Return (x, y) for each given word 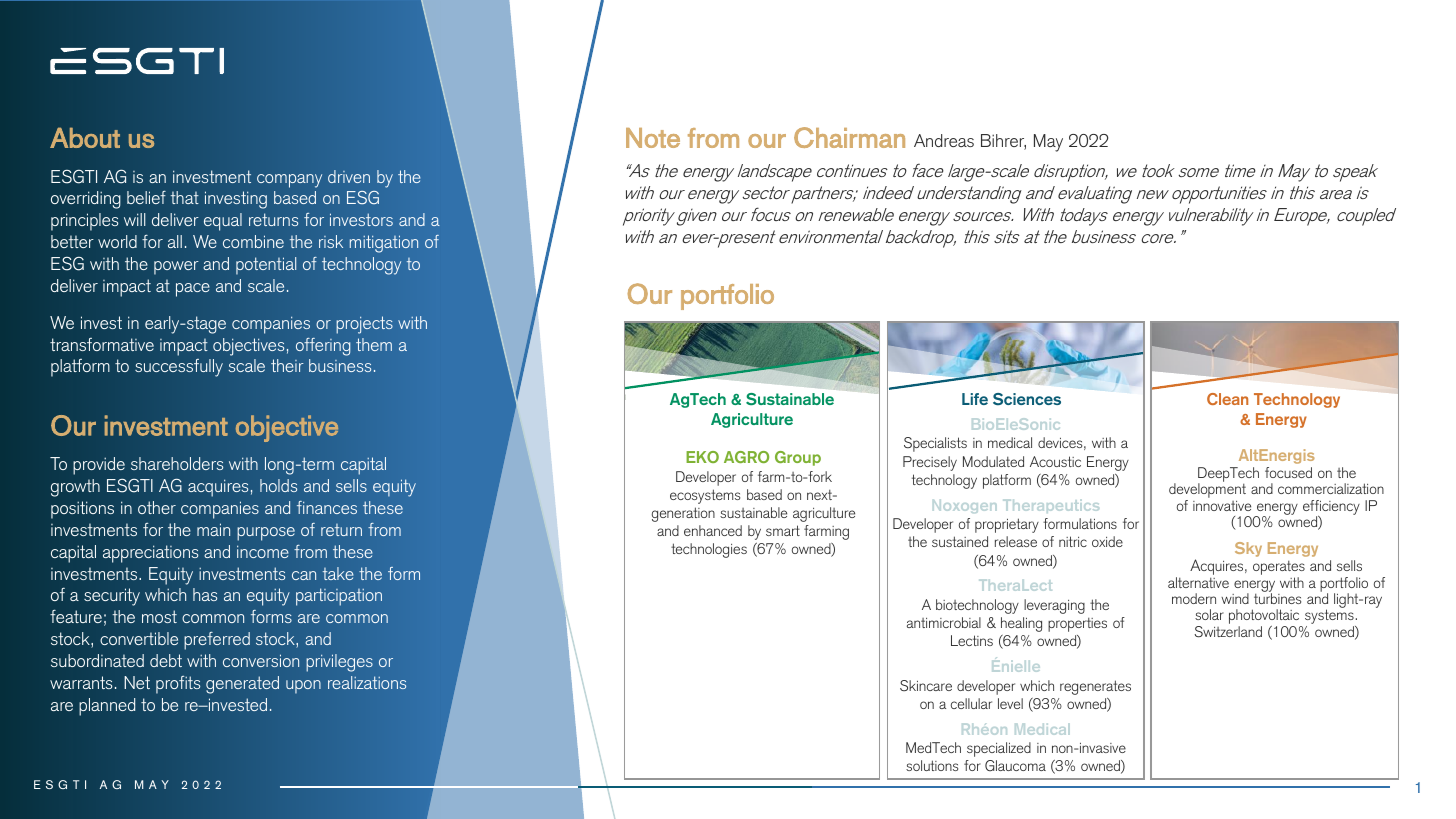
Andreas (944, 140)
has (205, 594)
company (289, 181)
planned (107, 707)
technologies (709, 550)
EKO (702, 457)
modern (1194, 598)
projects (364, 325)
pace (193, 290)
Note (653, 138)
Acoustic (1055, 461)
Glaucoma (1015, 765)
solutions (932, 765)
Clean (1227, 399)
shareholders (177, 463)
